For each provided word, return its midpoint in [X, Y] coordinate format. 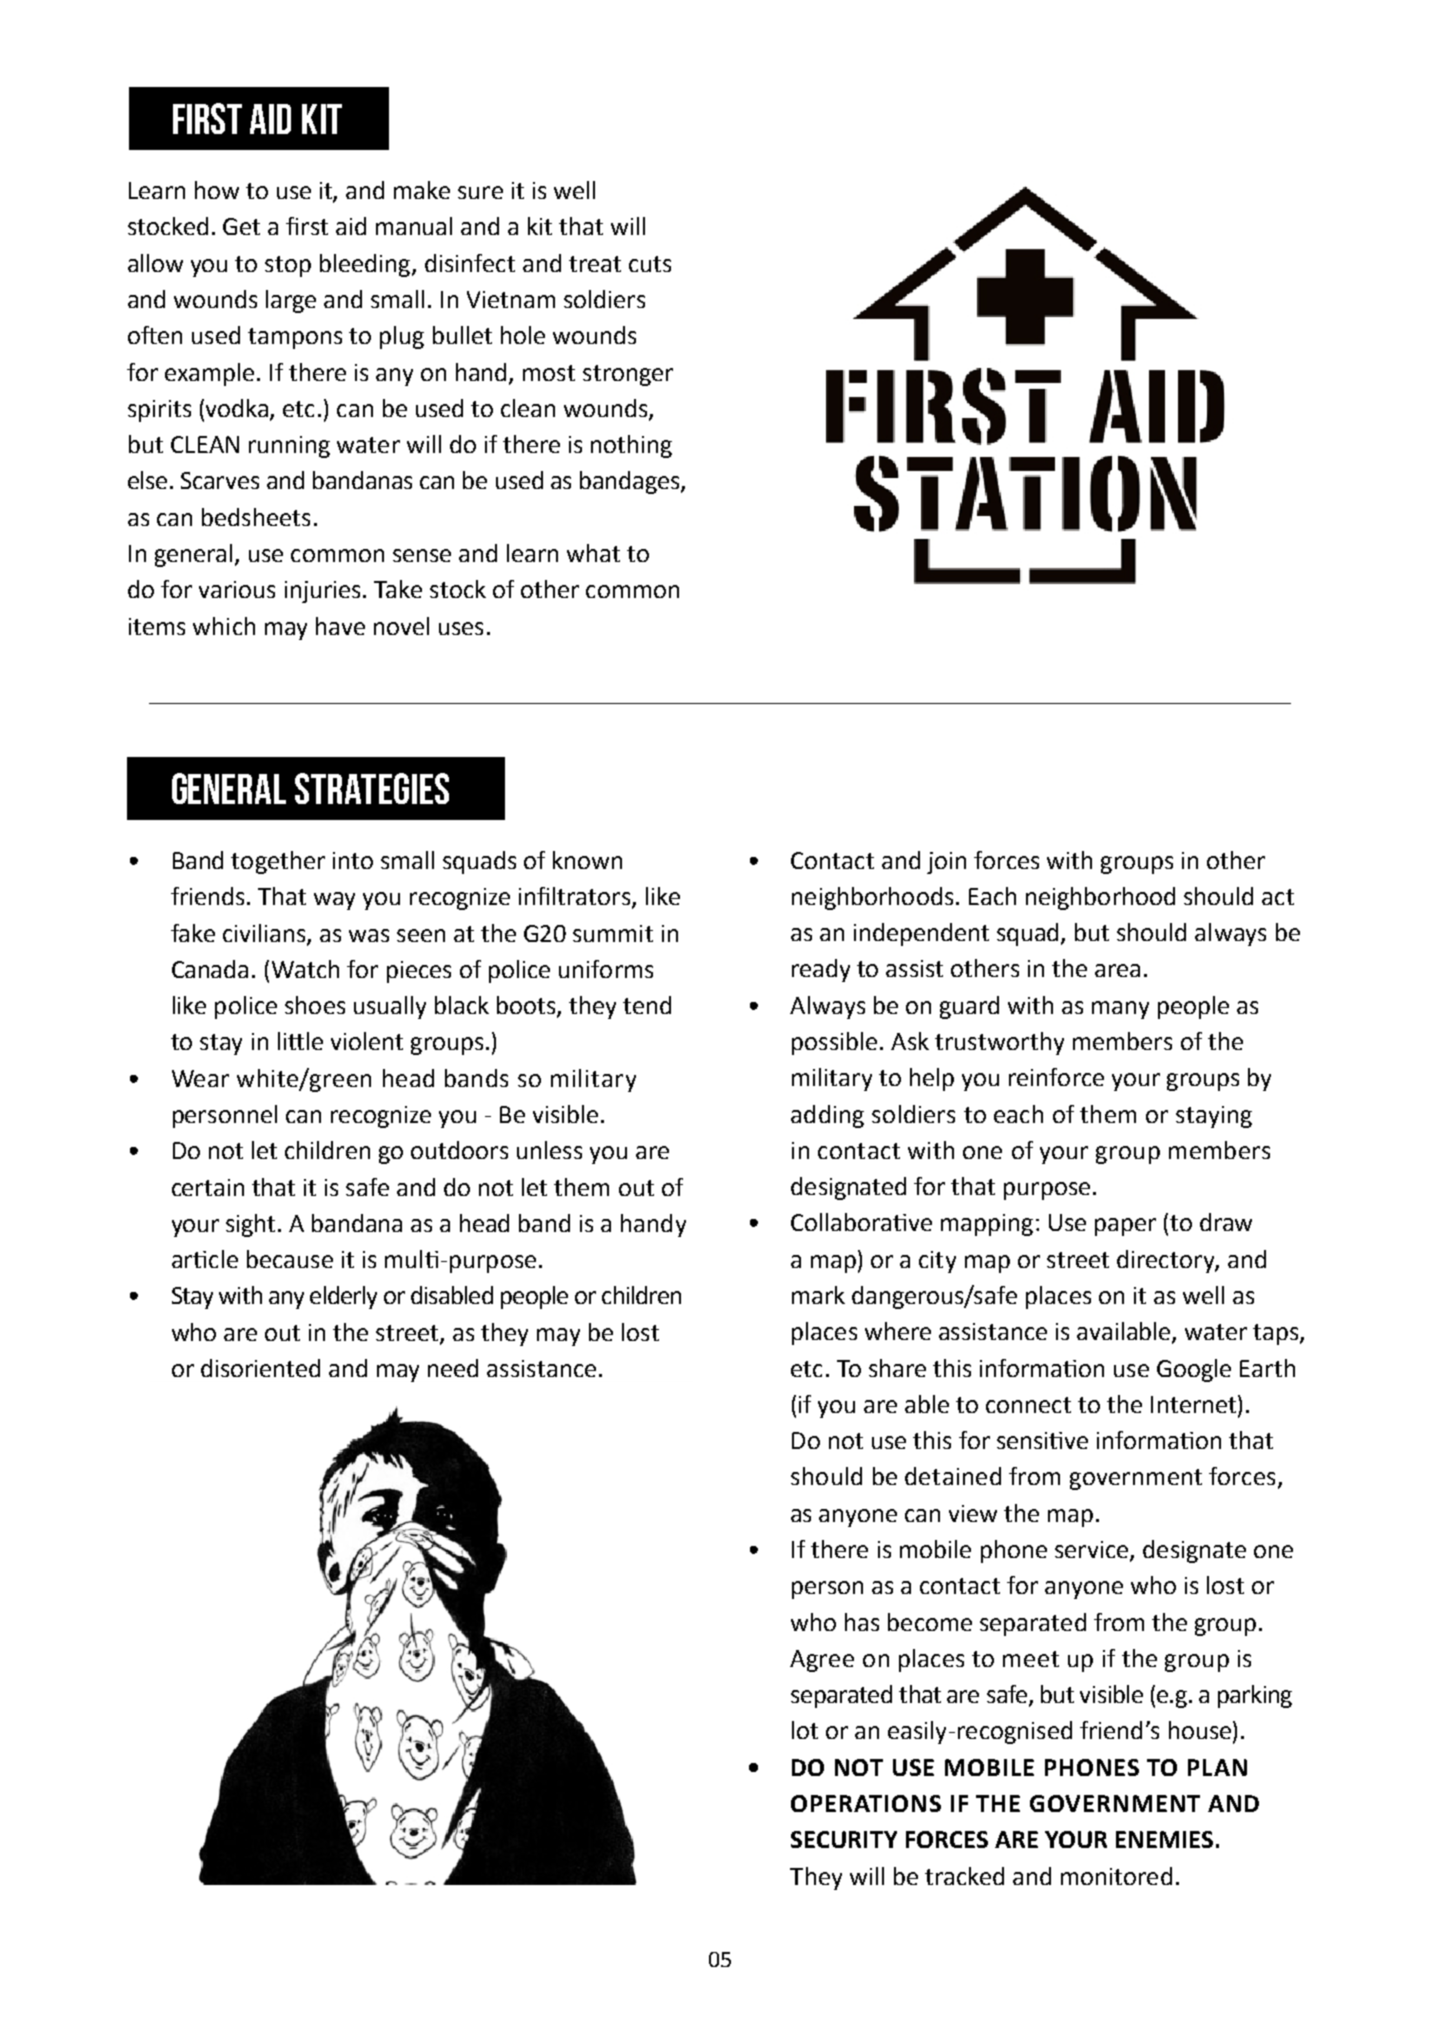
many [1120, 1010]
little [300, 1041]
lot [805, 1730]
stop [288, 266]
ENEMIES [1164, 1839]
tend [647, 1005]
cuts [650, 264]
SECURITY [844, 1839]
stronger [628, 375]
